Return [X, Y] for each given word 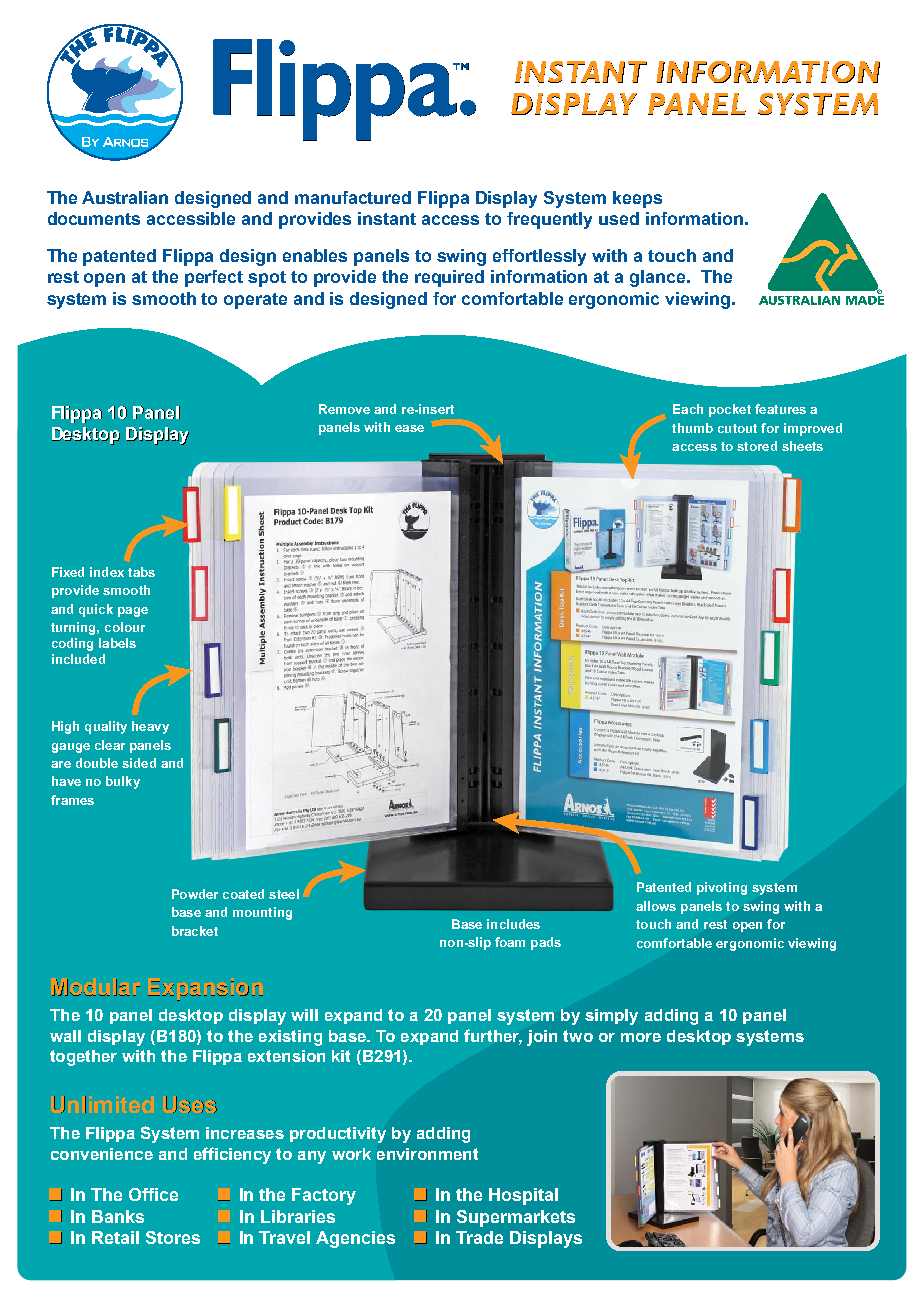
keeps [637, 199]
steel [284, 894]
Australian [125, 197]
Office [153, 1194]
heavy [150, 727]
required [449, 278]
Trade [479, 1237]
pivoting [722, 888]
